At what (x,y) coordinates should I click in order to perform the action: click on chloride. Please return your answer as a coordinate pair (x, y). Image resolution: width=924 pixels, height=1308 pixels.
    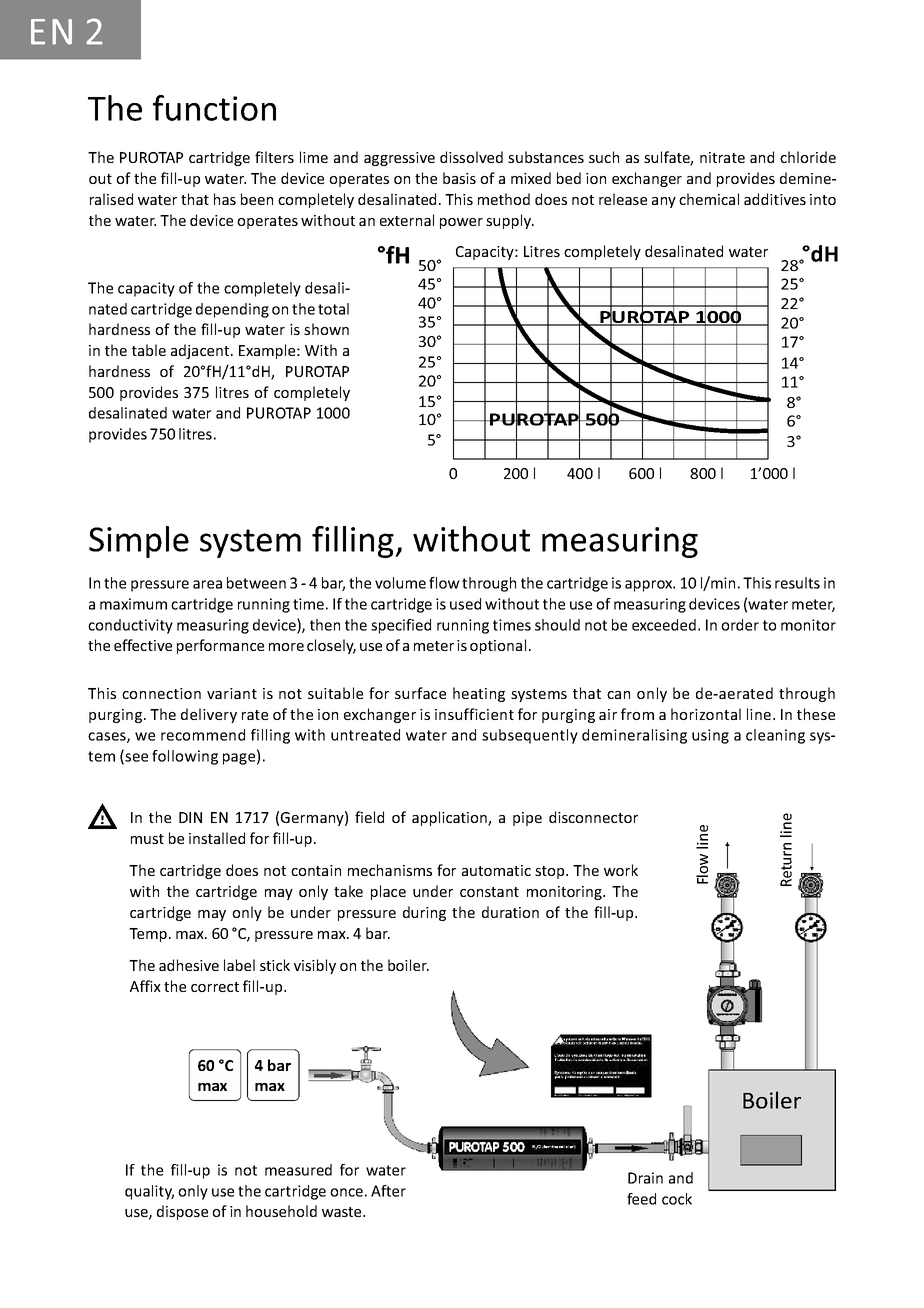
    Looking at the image, I should click on (808, 157).
